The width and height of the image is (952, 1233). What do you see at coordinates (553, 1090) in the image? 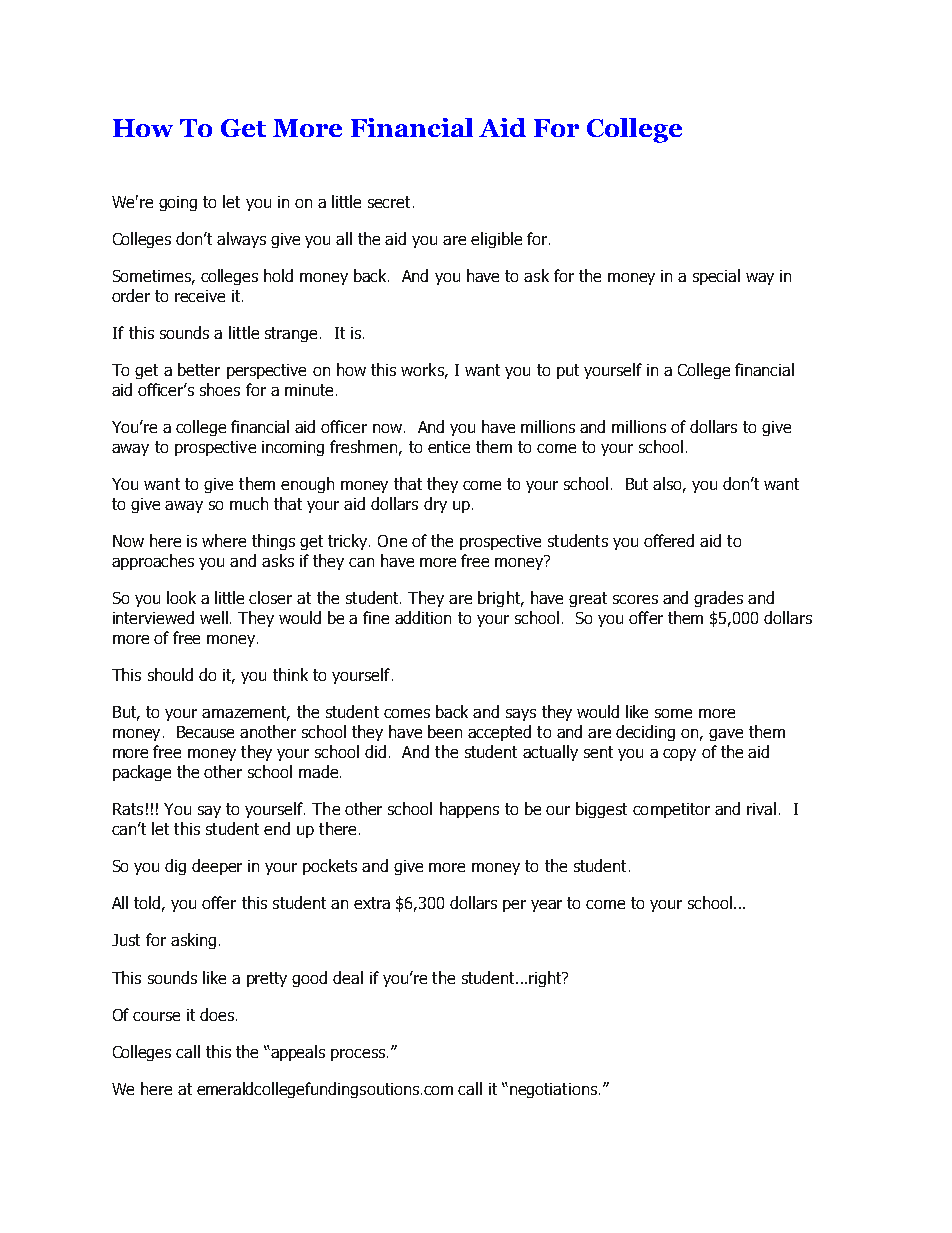
I see `negotiations` at bounding box center [553, 1090].
